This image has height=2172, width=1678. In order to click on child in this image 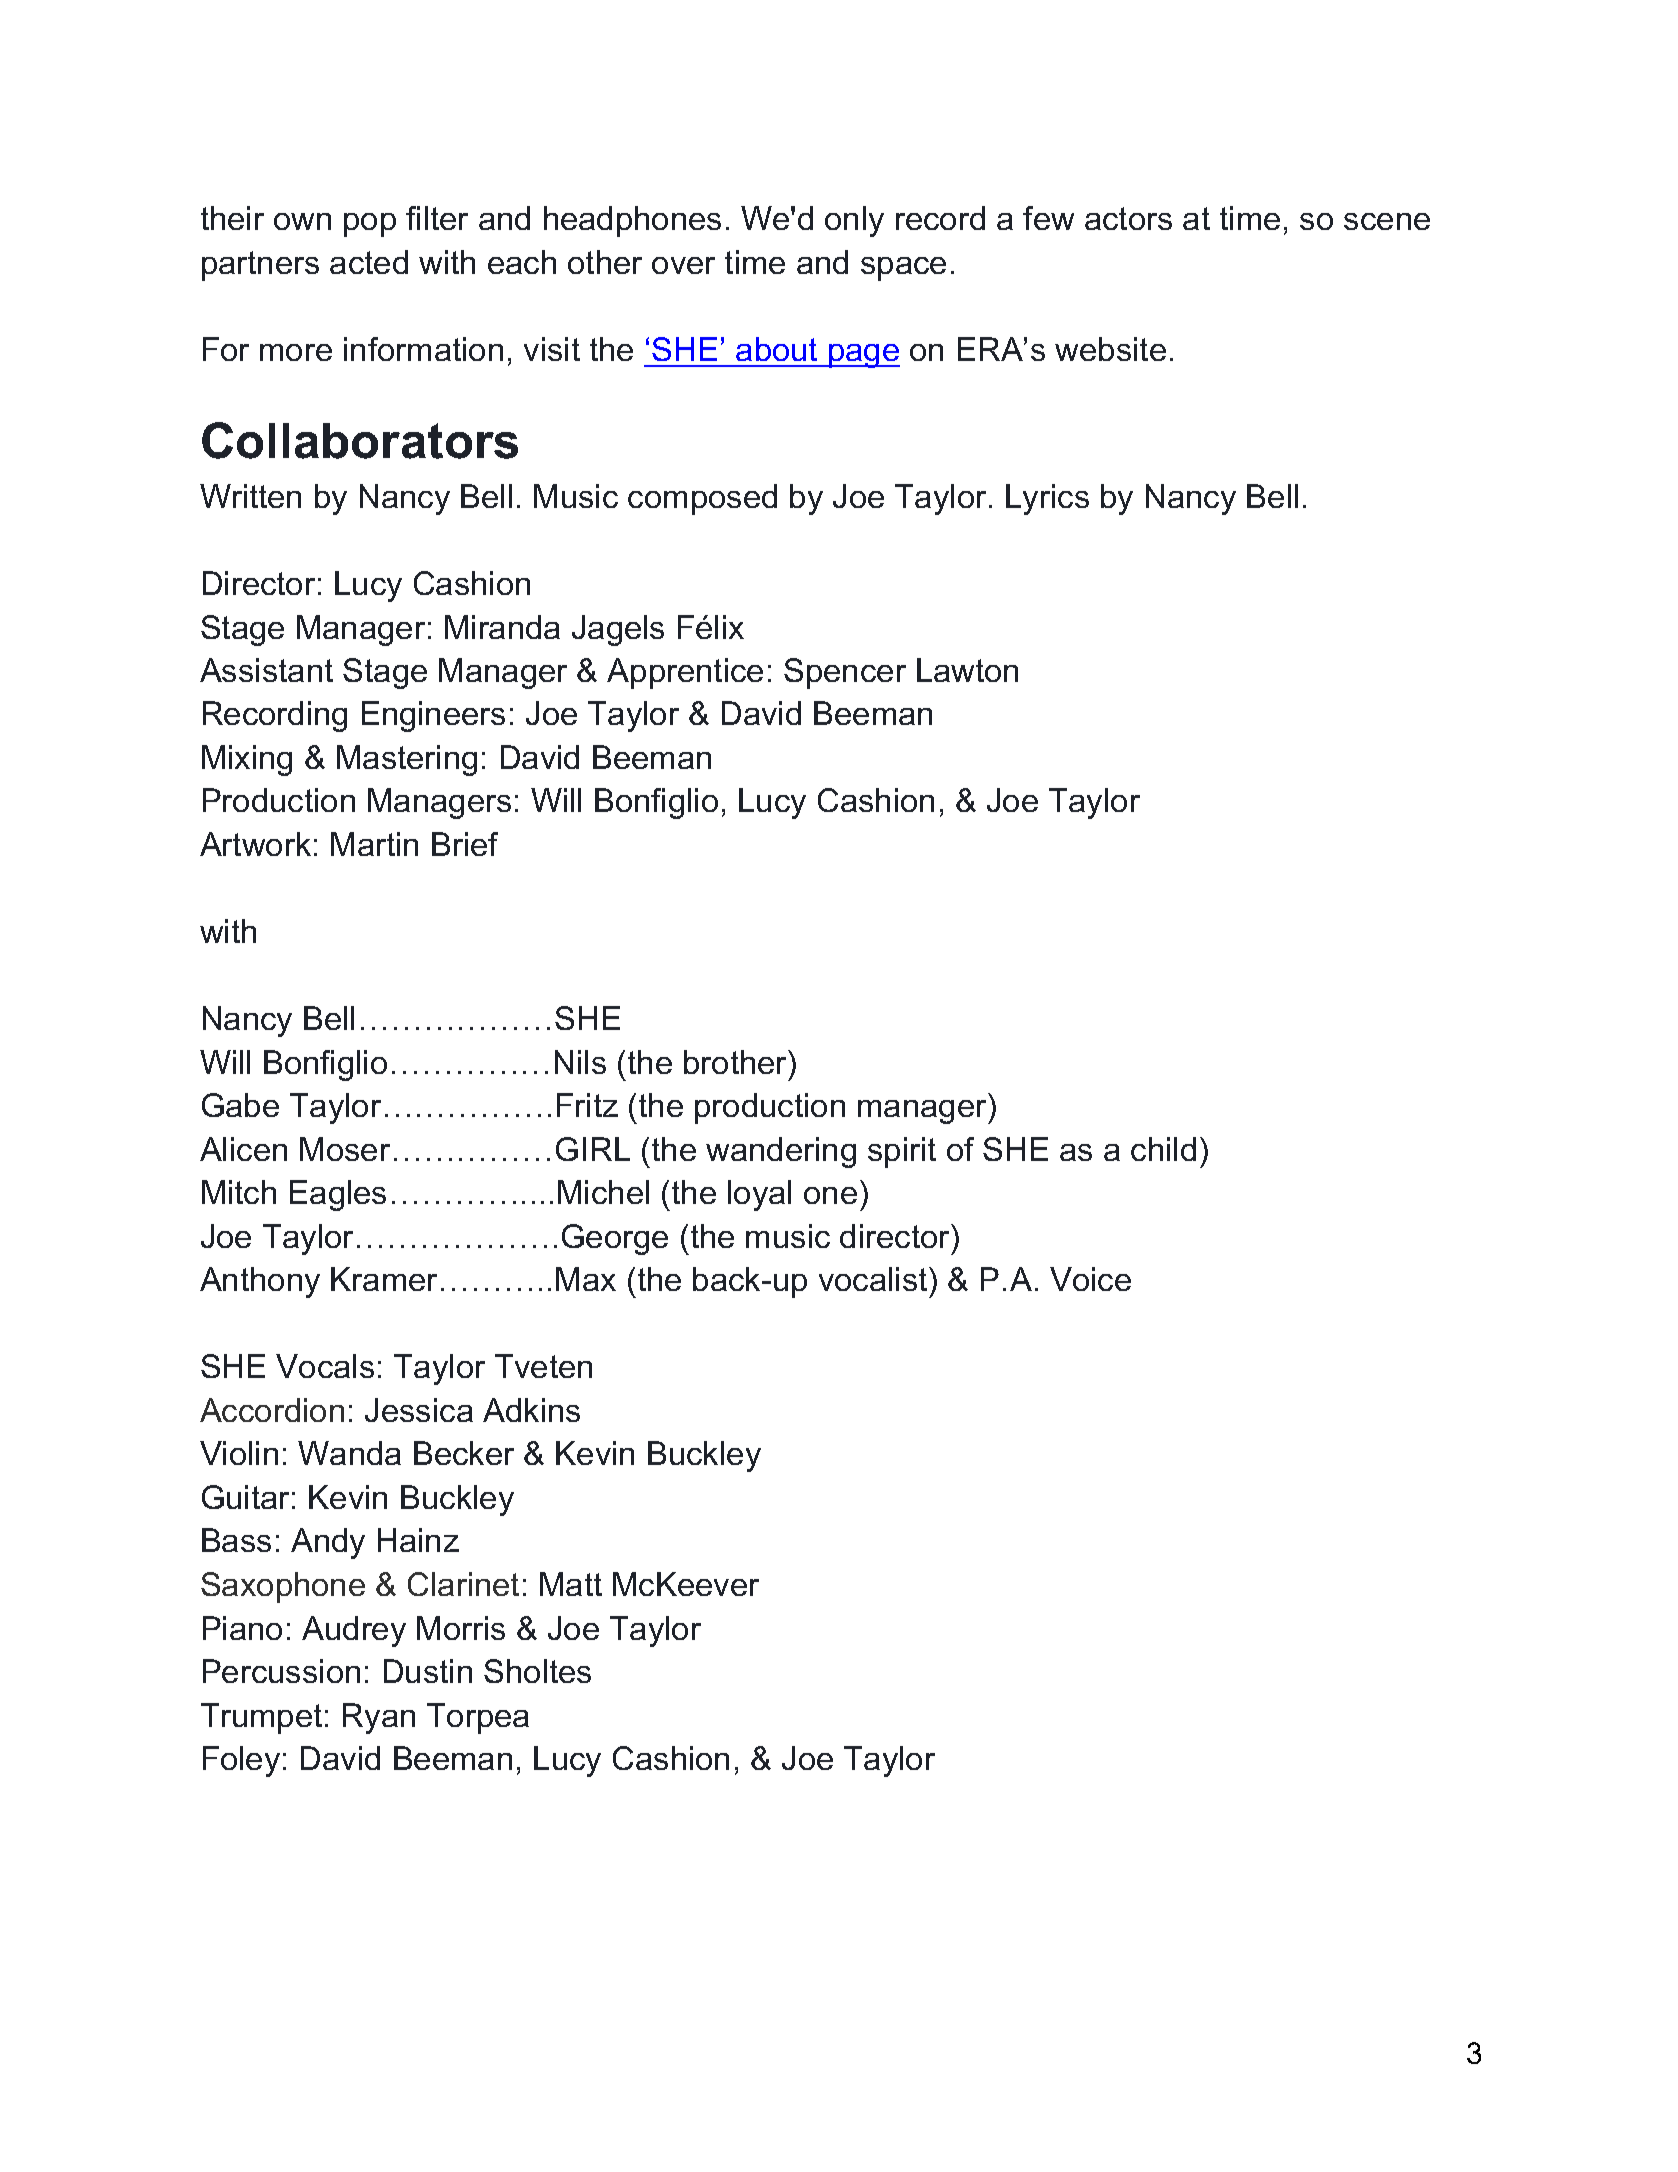, I will do `click(1163, 1149)`.
